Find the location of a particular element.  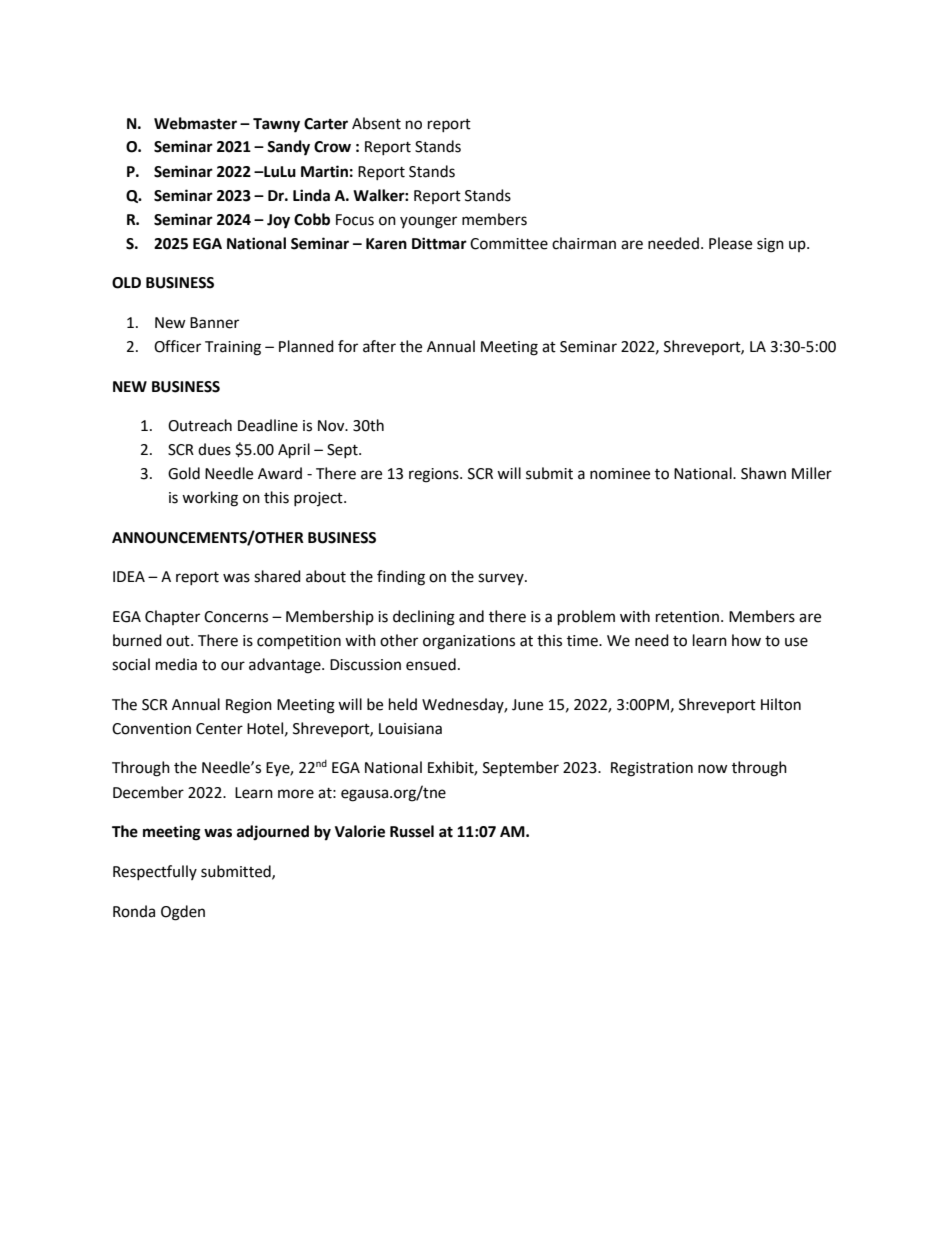

Concerns is located at coordinates (236, 617).
